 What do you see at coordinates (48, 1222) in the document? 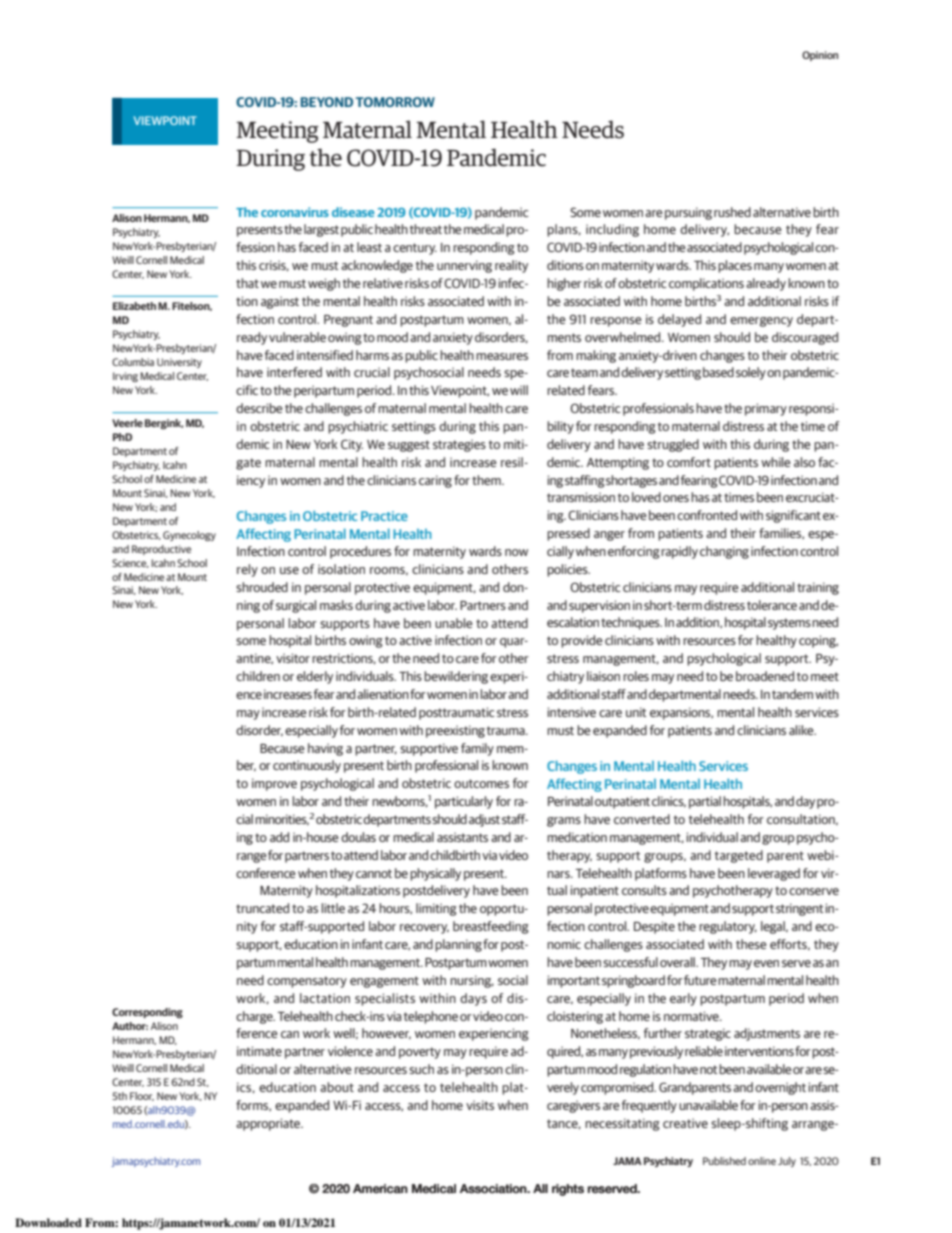
I see `Downloaded` at bounding box center [48, 1222].
